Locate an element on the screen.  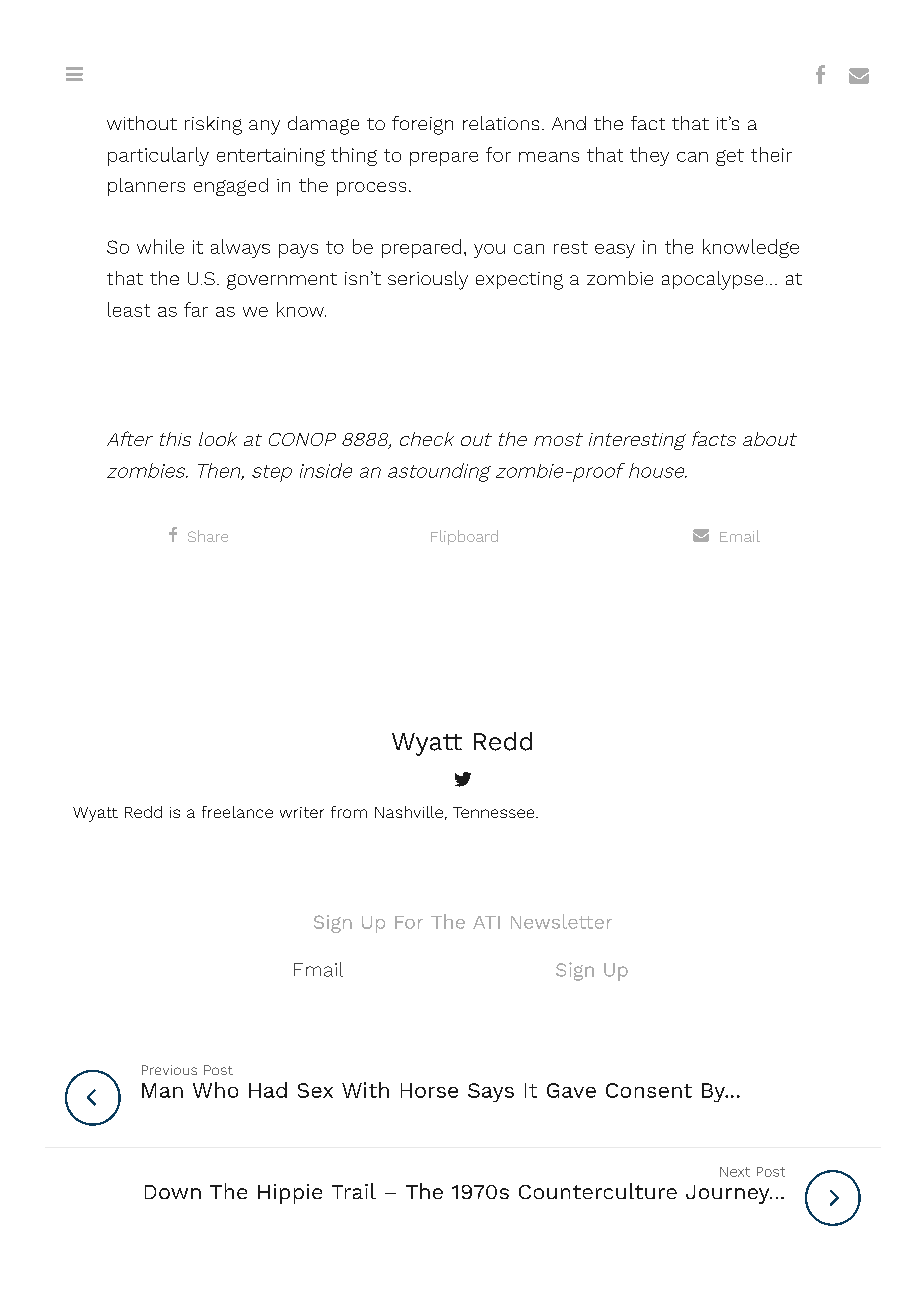
foreign is located at coordinates (422, 125).
